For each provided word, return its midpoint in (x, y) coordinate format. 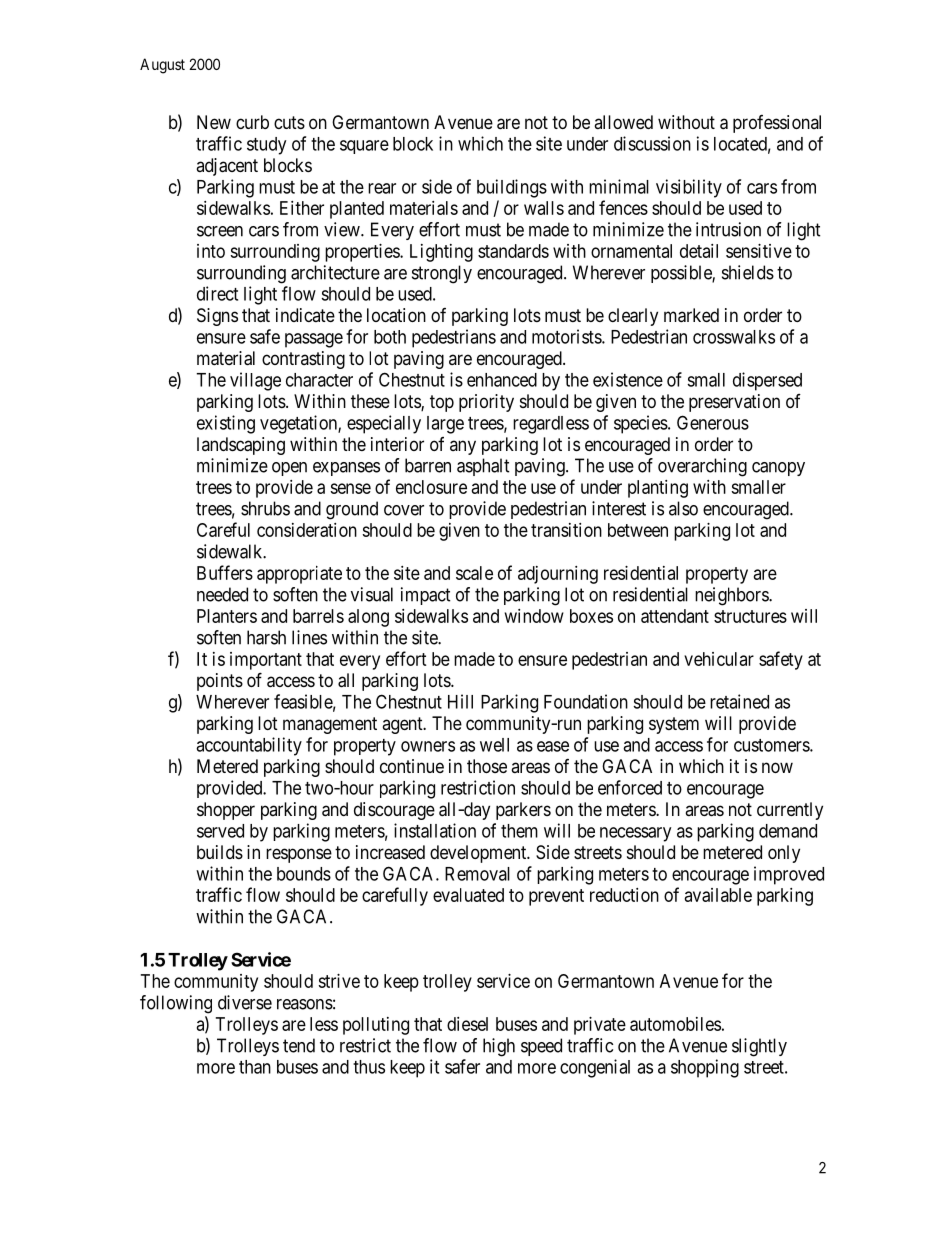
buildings (512, 188)
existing (226, 424)
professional (777, 124)
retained (739, 701)
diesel (467, 1024)
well (494, 745)
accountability (249, 746)
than (255, 1067)
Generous (713, 422)
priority (486, 403)
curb (252, 122)
